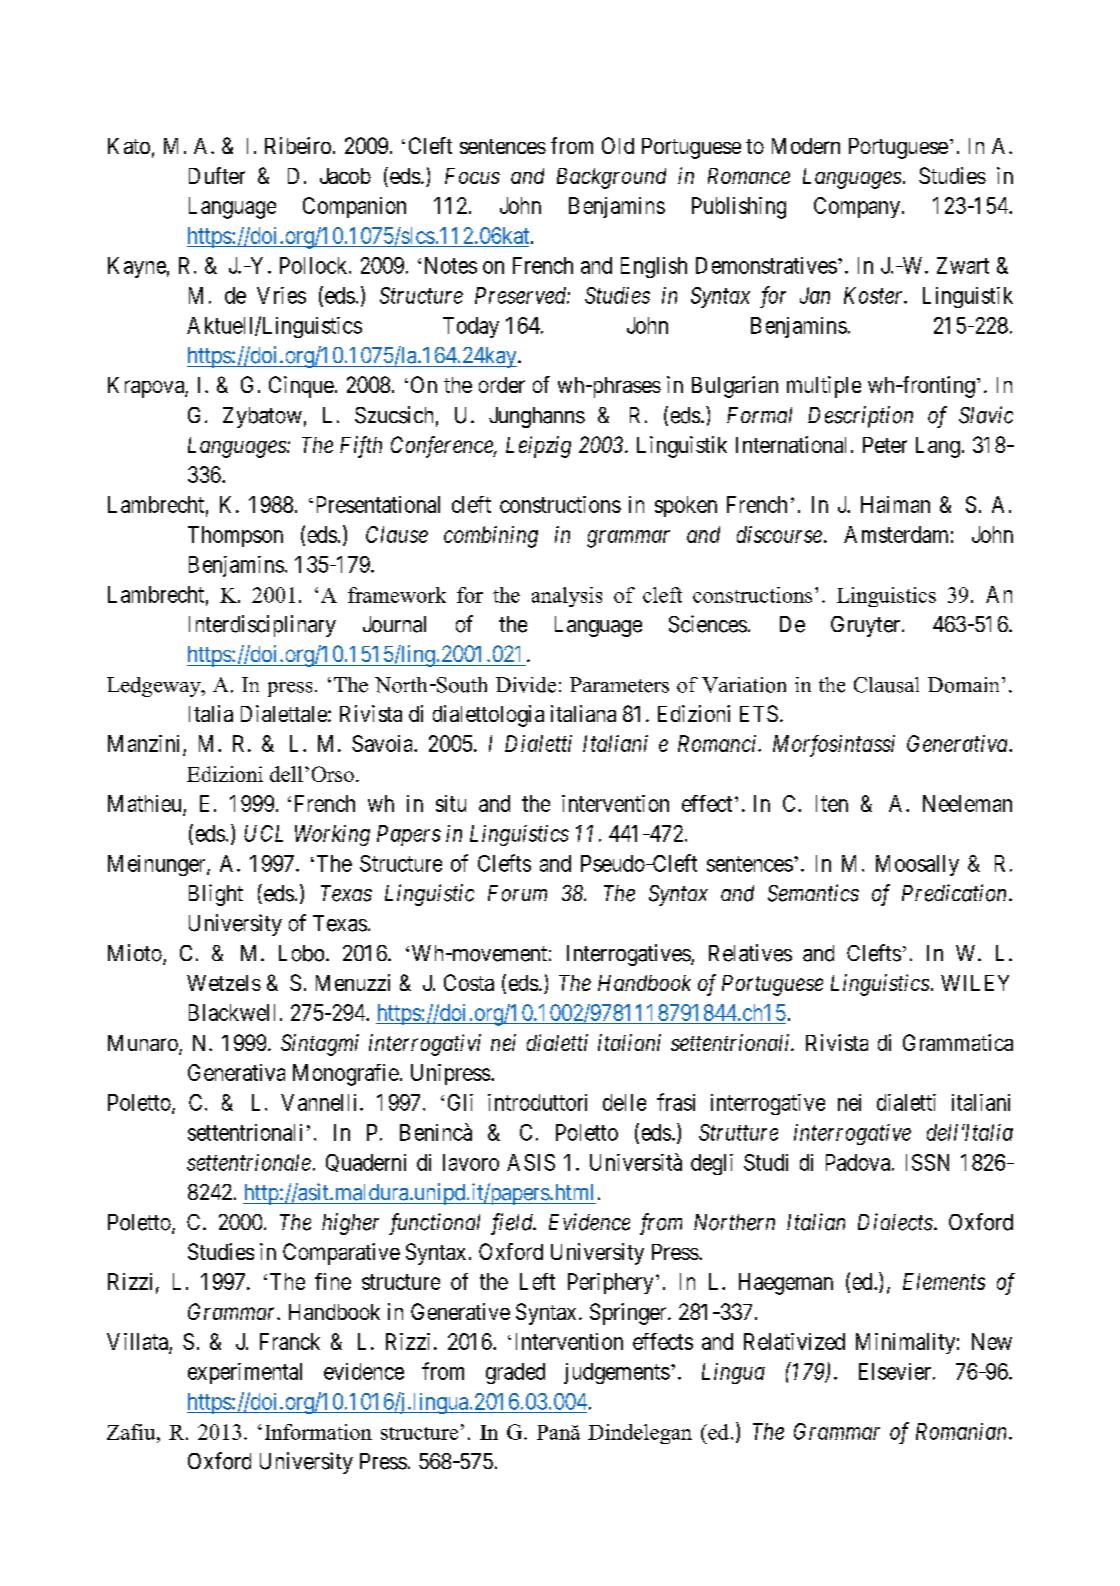 The height and width of the screenshot is (1586, 1120). I want to click on situ, so click(451, 803).
